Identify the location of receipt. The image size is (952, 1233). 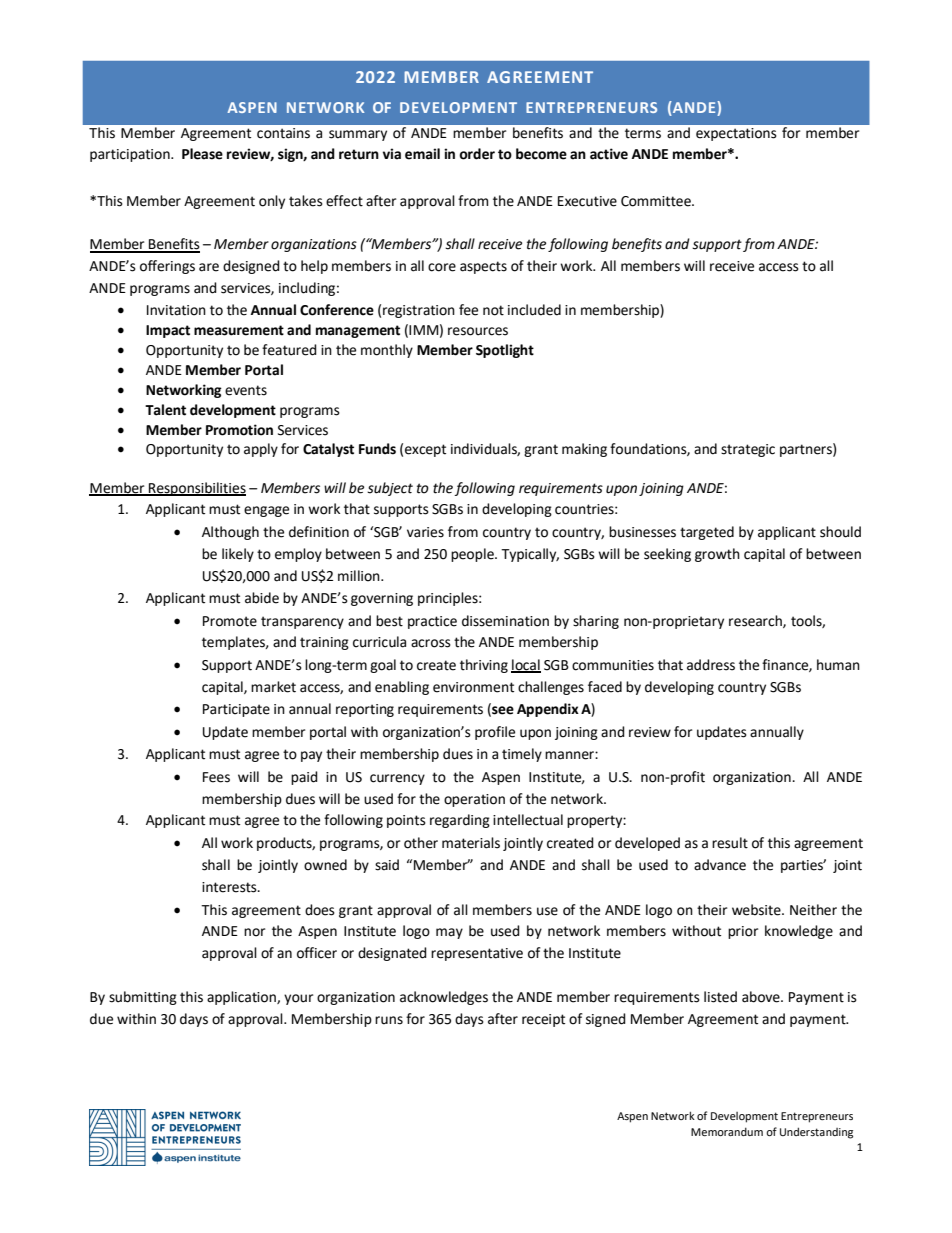
(543, 1020).
